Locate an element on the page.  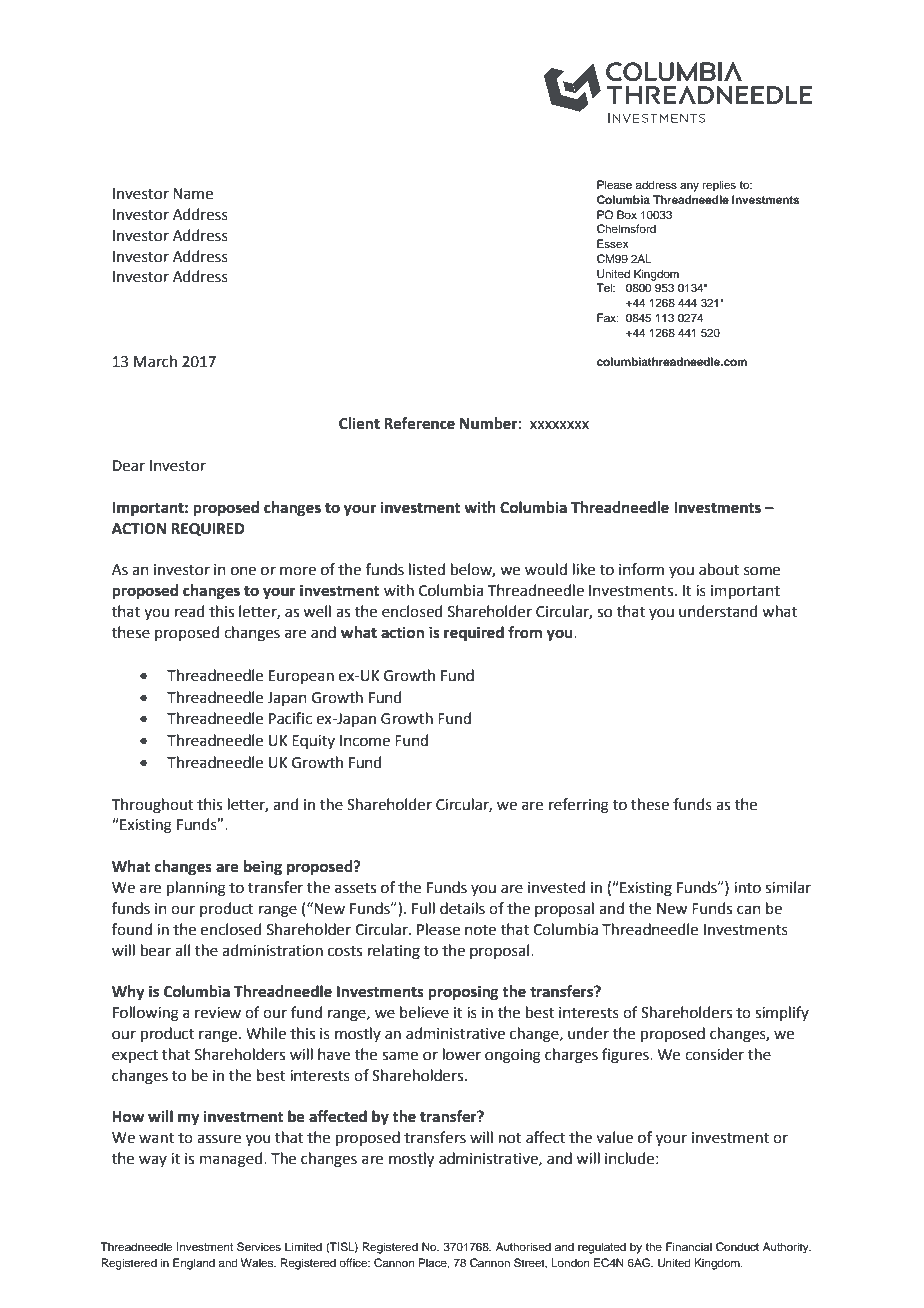
Name is located at coordinates (193, 194).
